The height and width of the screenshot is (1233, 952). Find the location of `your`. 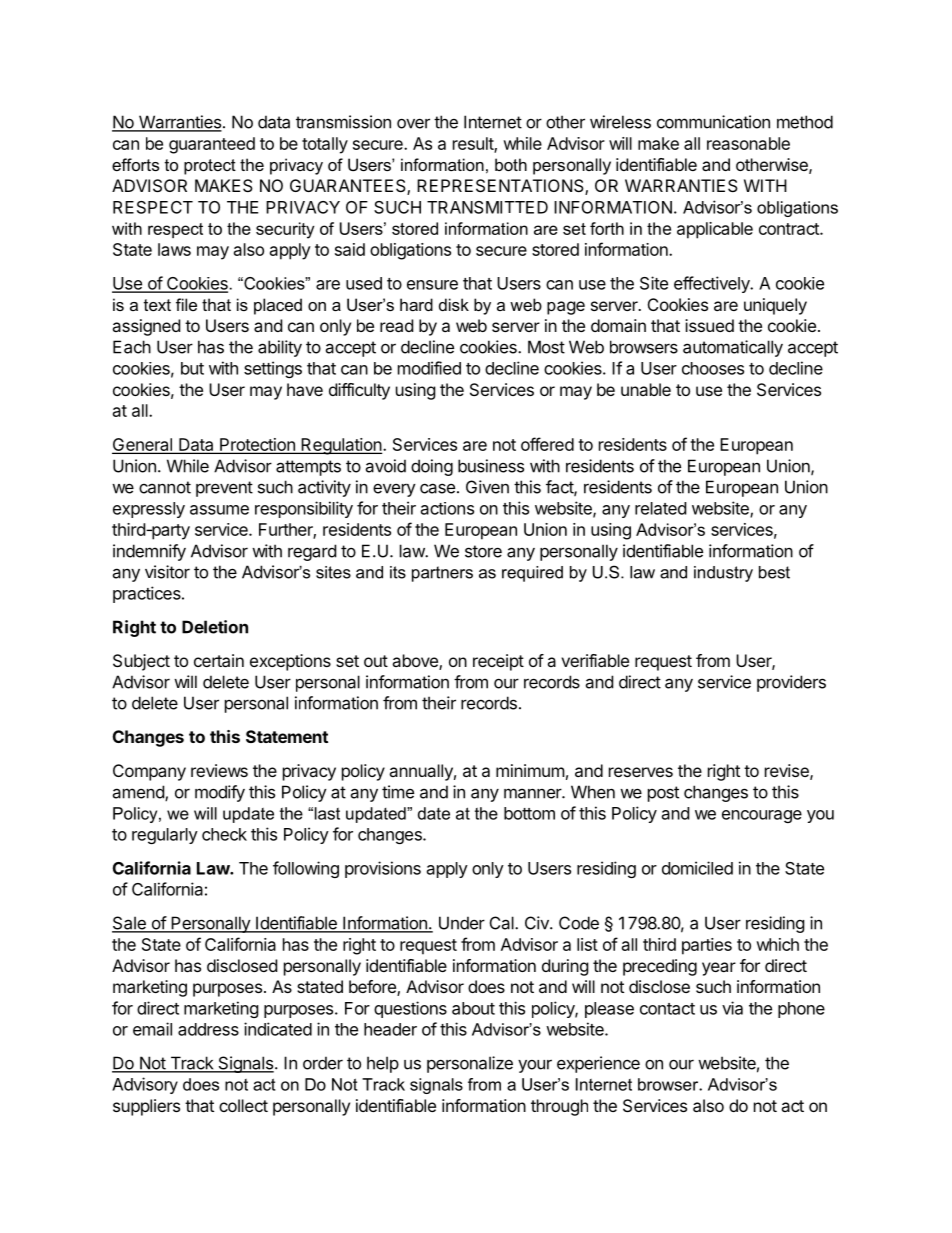

your is located at coordinates (535, 1066).
